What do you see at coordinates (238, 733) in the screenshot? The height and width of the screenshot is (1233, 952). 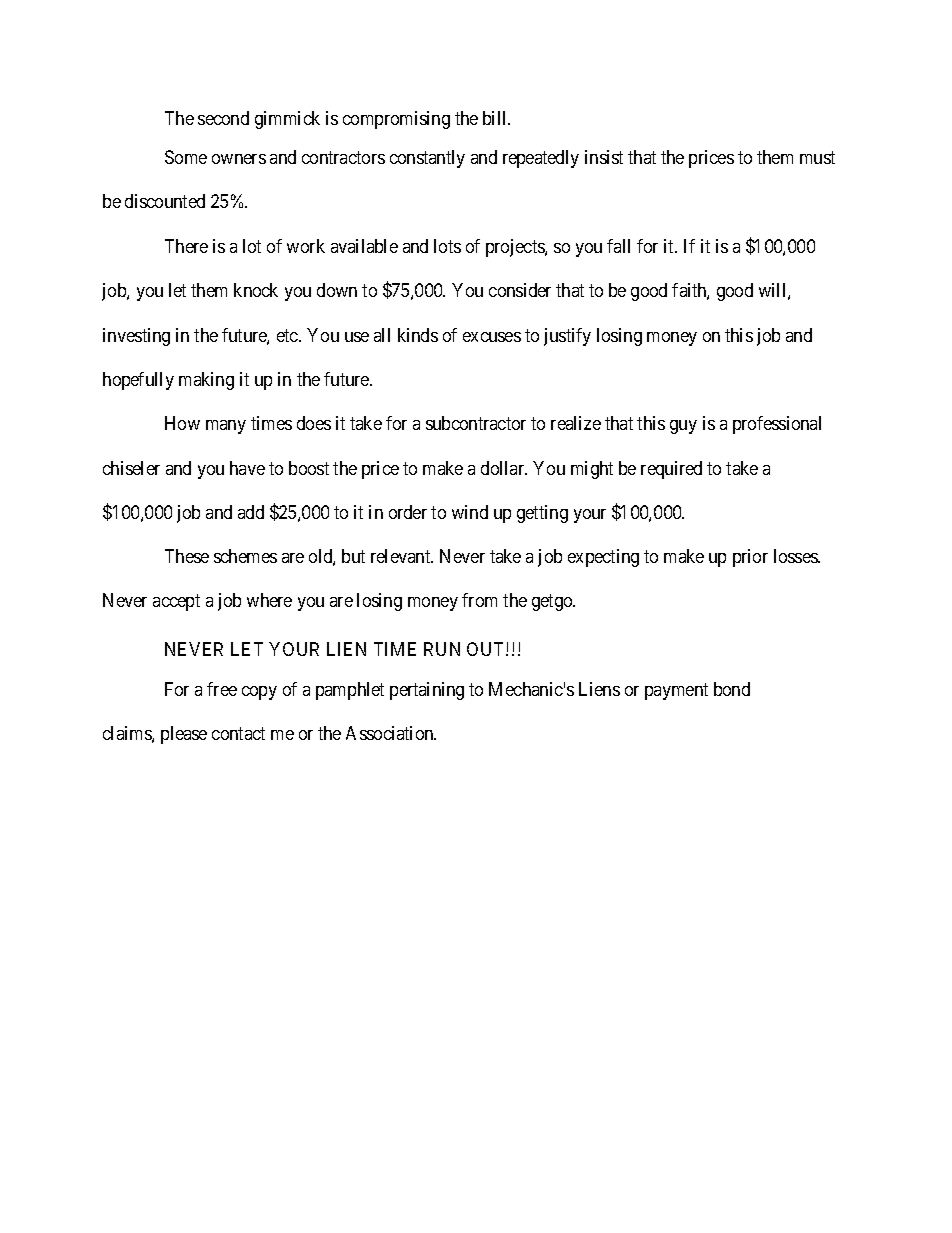 I see `contact` at bounding box center [238, 733].
